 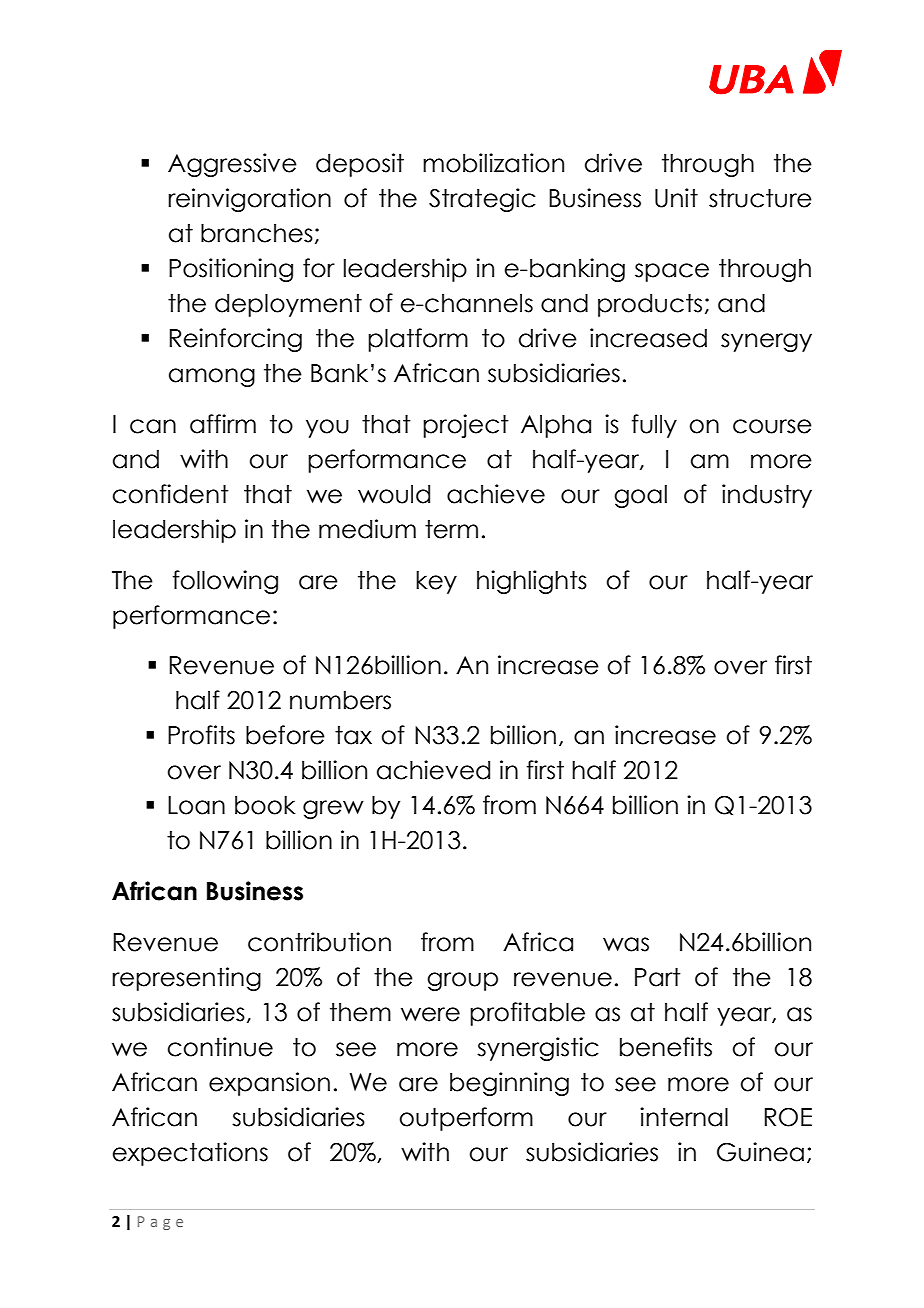 What do you see at coordinates (269, 1084) in the page?
I see `expansion` at bounding box center [269, 1084].
